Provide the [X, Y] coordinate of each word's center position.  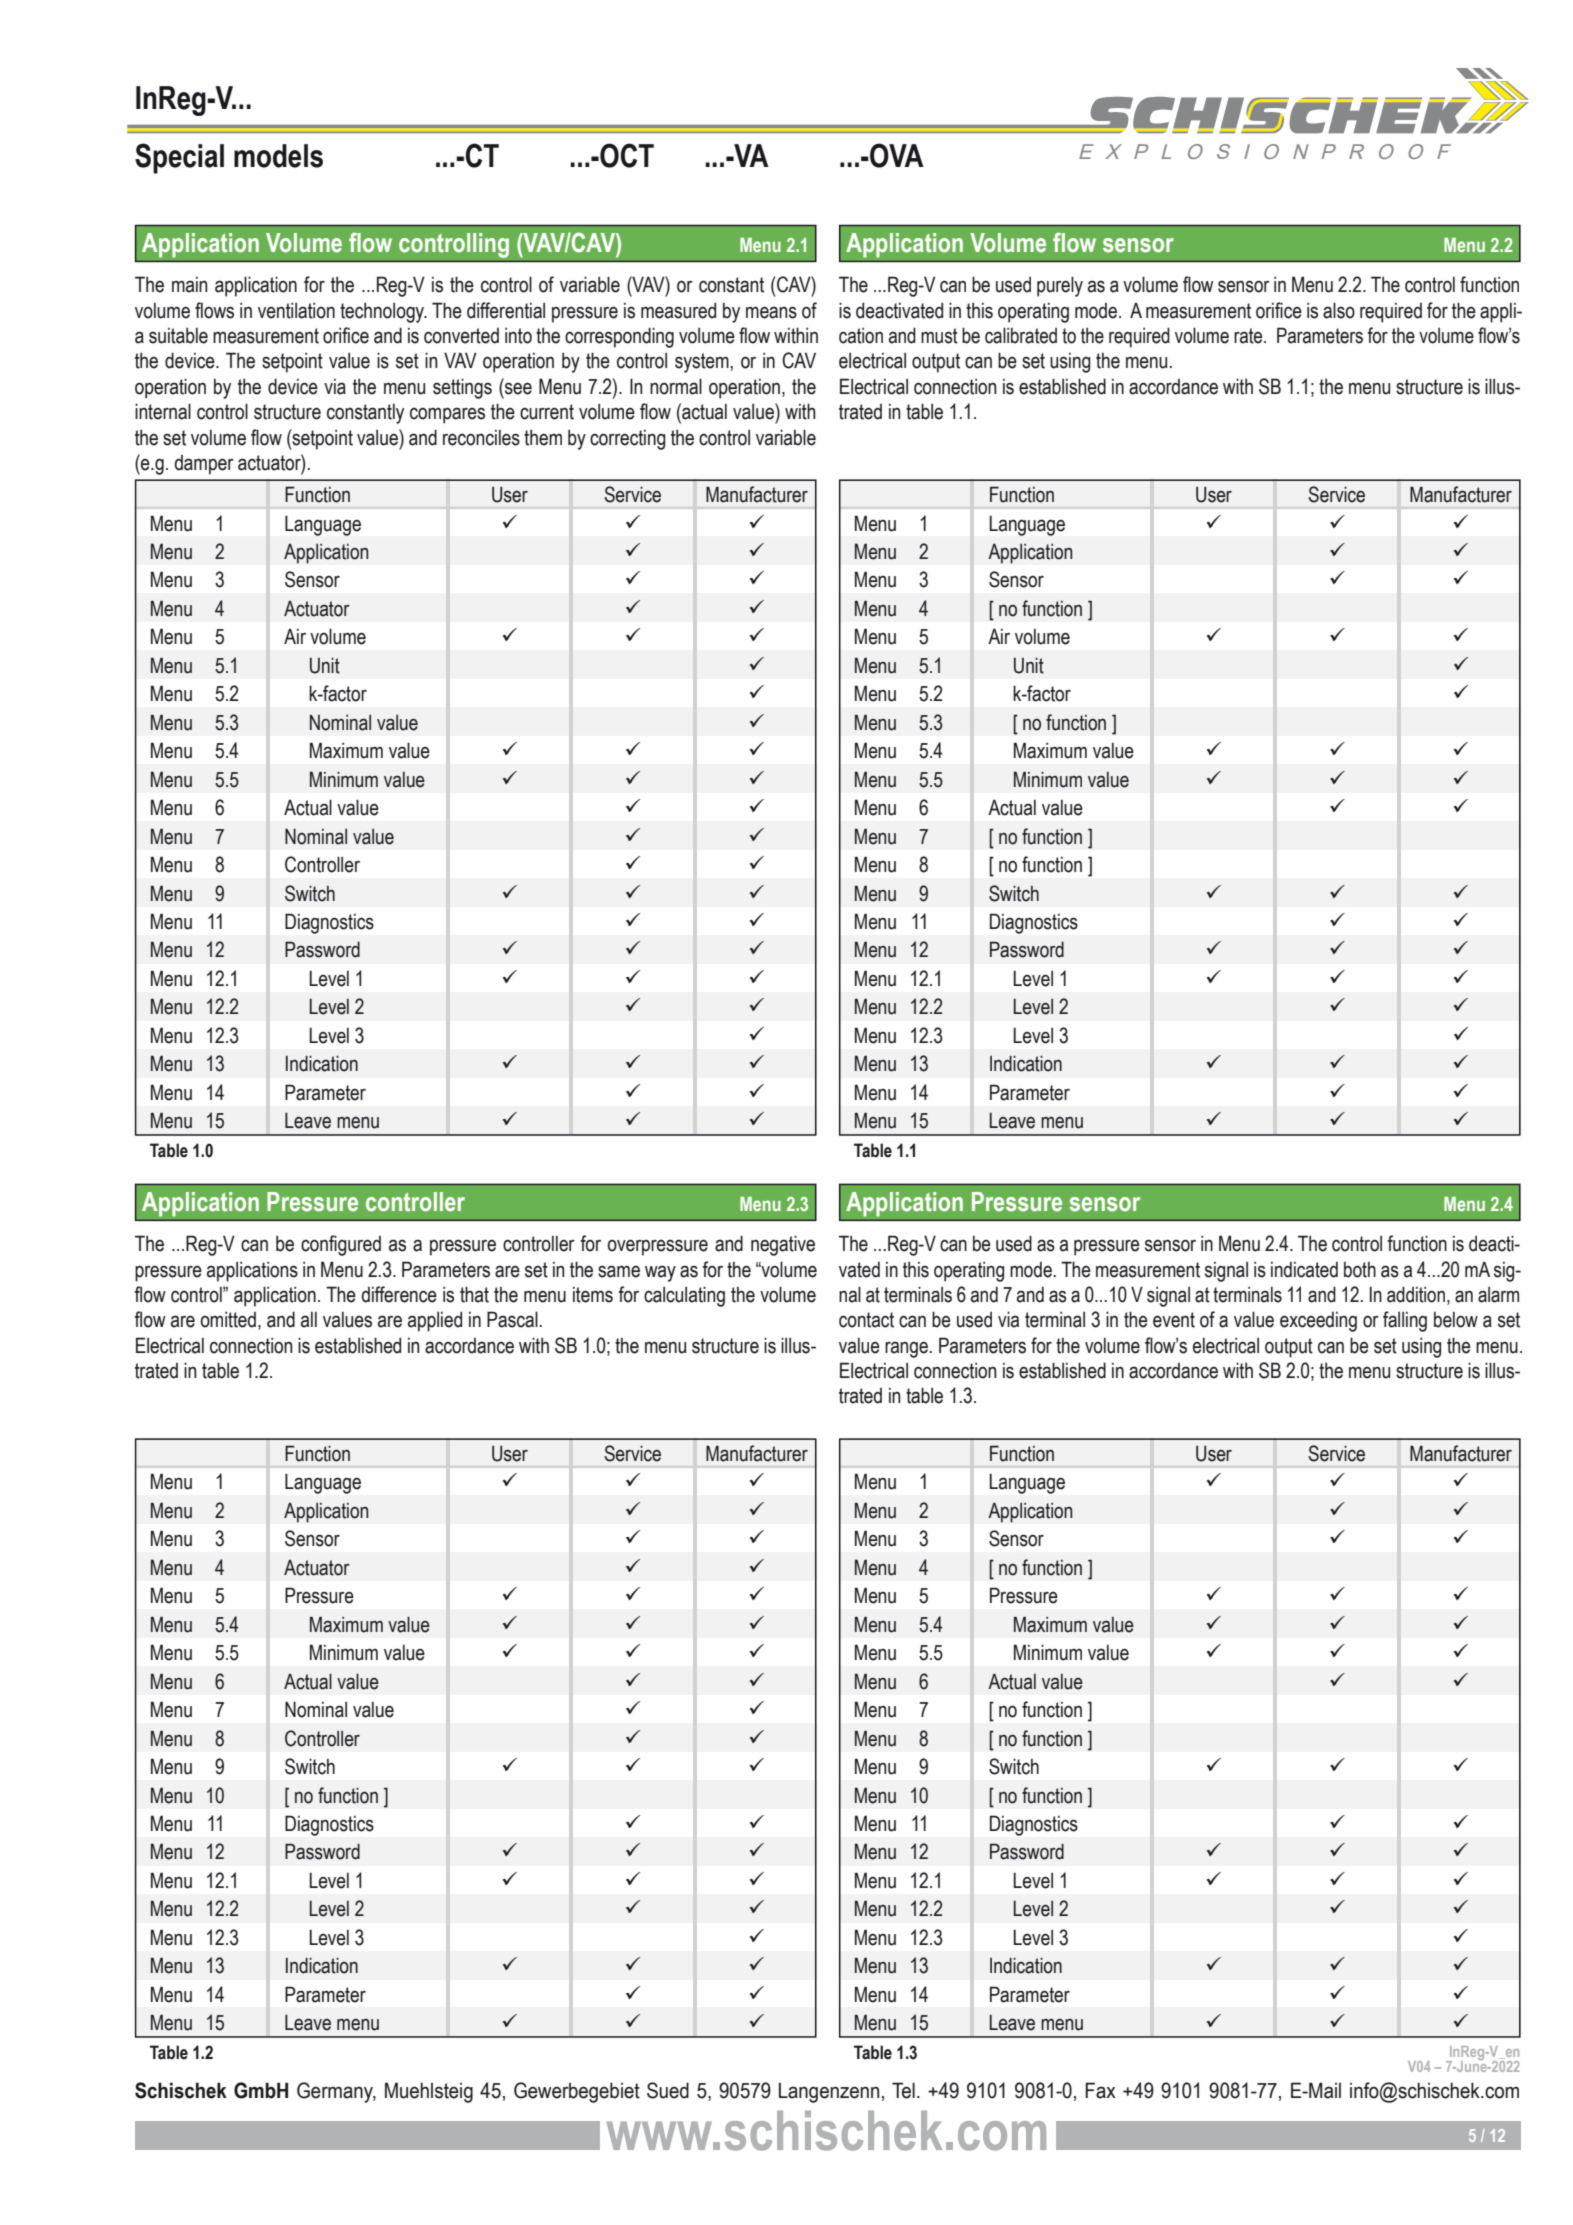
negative [783, 1245]
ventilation [296, 311]
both [1360, 1270]
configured [341, 1245]
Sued [668, 2090]
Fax [1100, 2090]
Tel [903, 2090]
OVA [896, 155]
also [1339, 310]
